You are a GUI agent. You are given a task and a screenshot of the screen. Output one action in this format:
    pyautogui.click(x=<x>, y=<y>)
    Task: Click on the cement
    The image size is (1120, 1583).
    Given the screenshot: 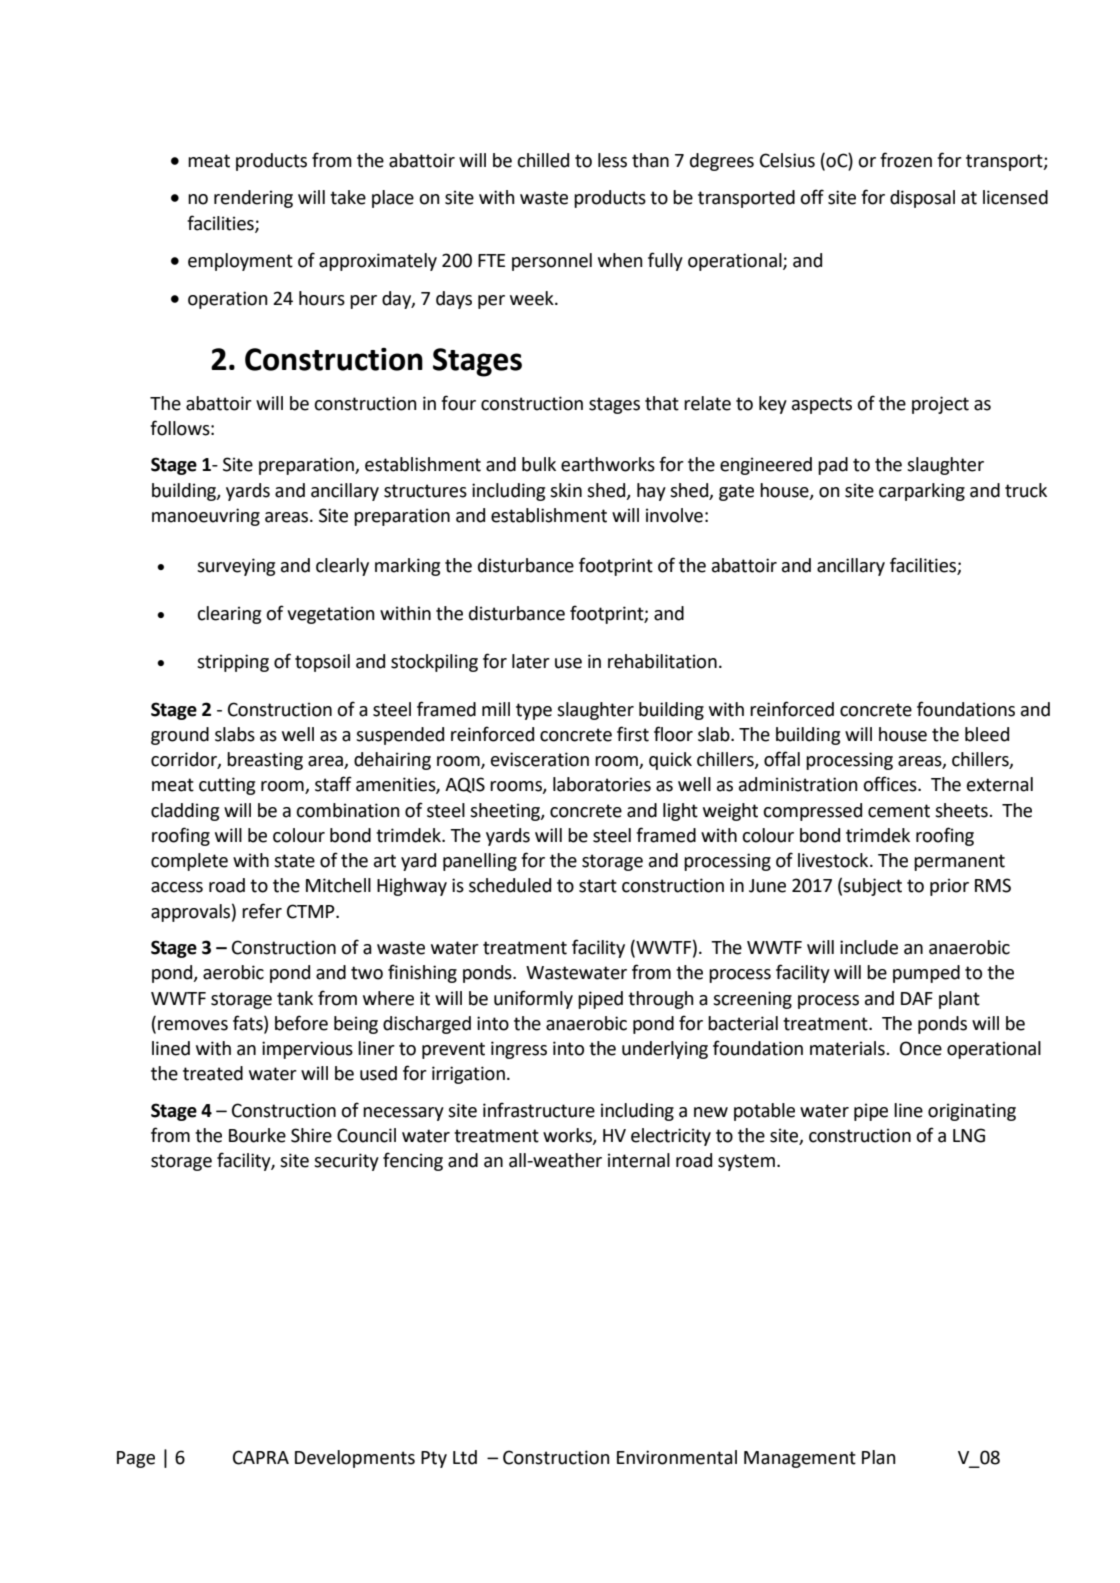 What is the action you would take?
    pyautogui.click(x=899, y=811)
